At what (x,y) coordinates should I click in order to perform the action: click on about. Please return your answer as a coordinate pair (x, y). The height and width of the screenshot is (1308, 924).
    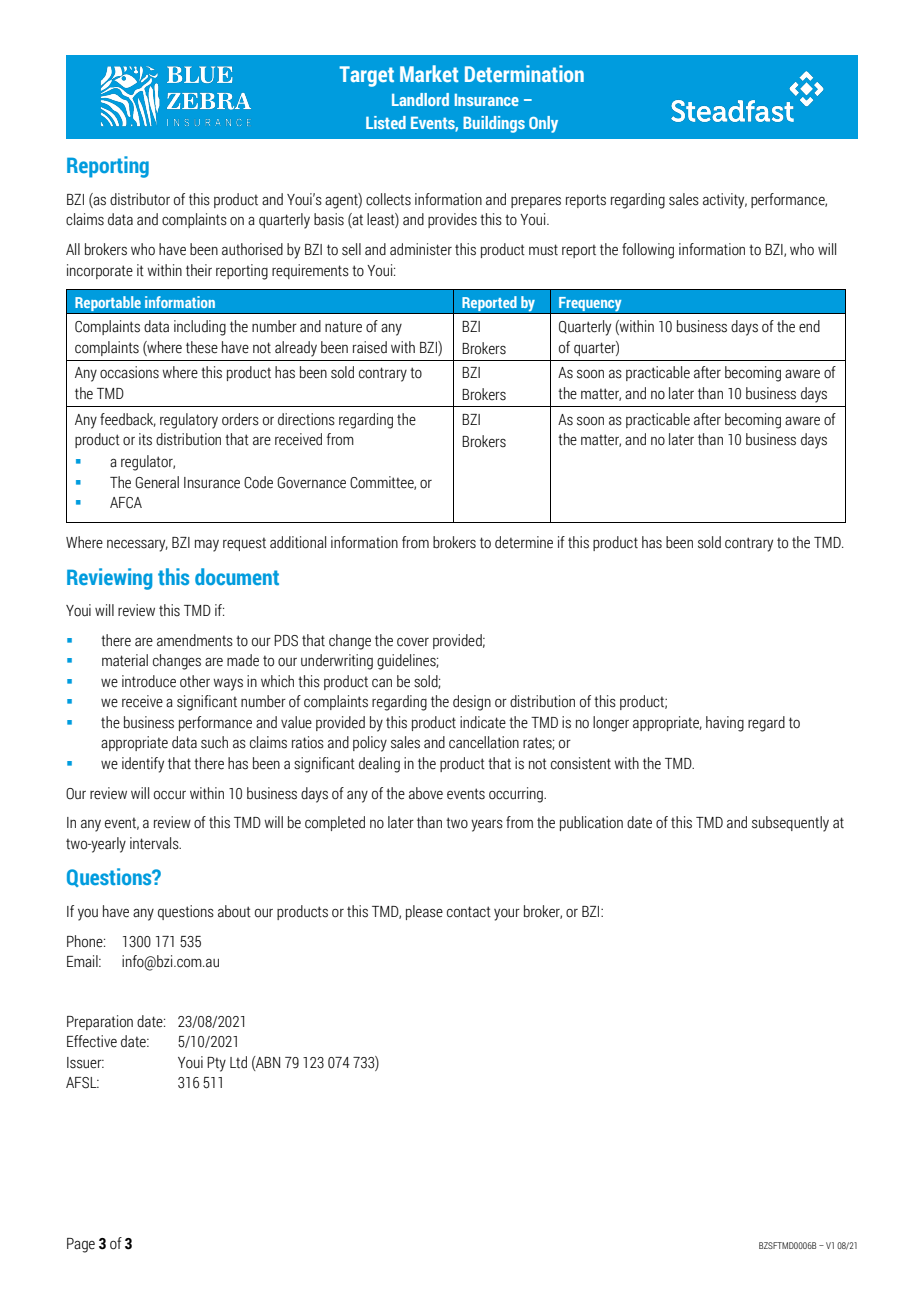
    Looking at the image, I should click on (234, 911).
